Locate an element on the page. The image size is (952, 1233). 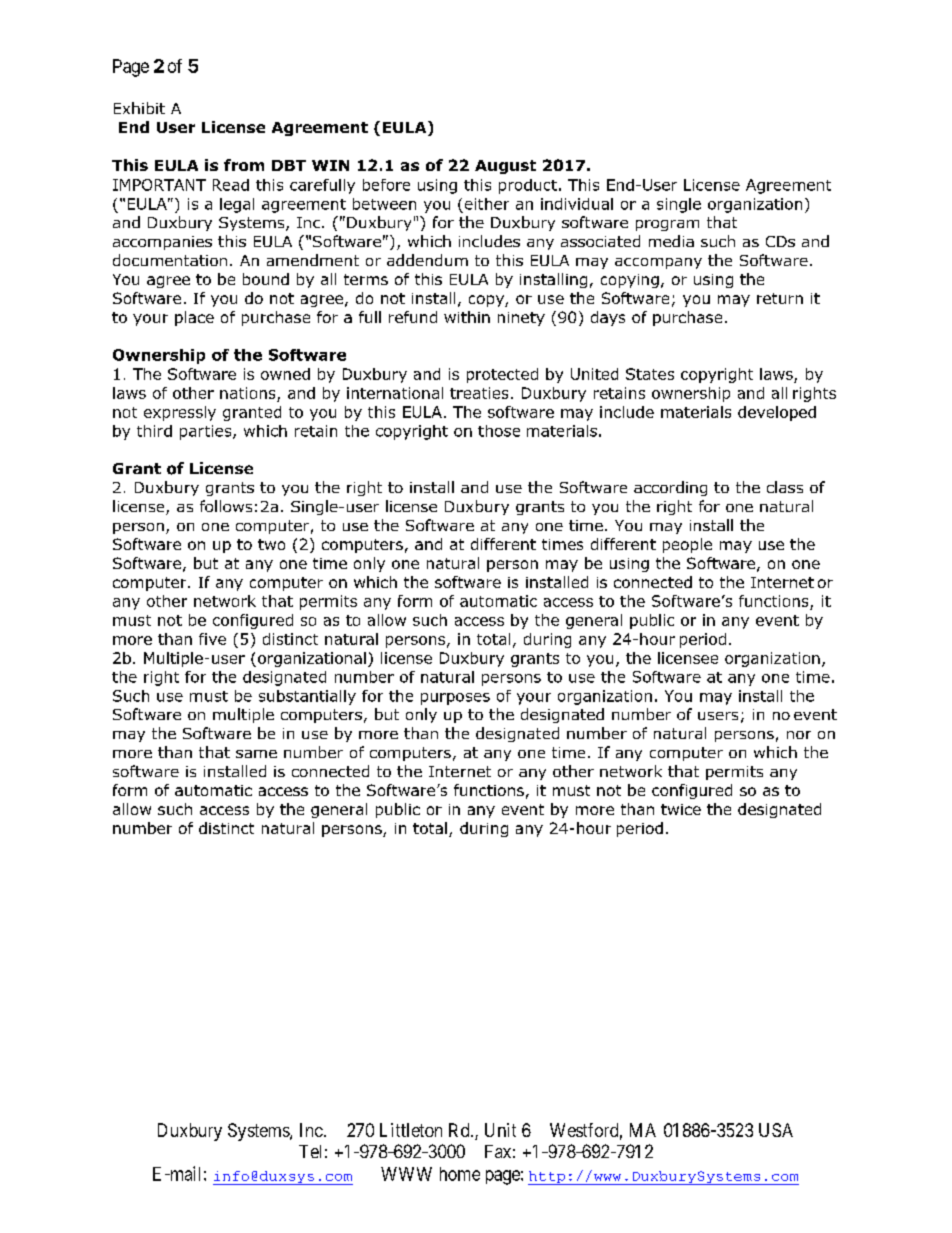
purposes is located at coordinates (455, 699).
